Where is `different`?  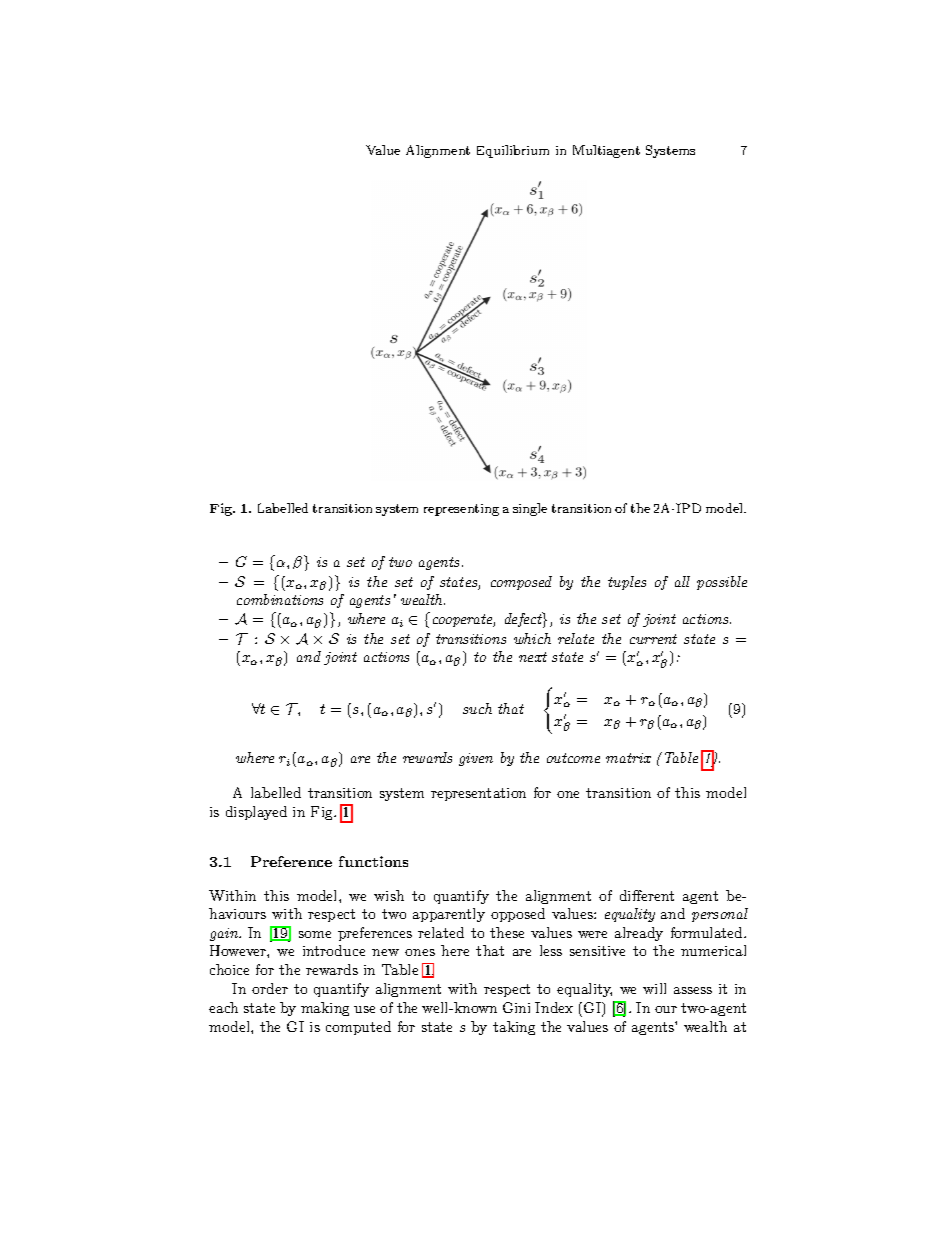
different is located at coordinates (647, 895).
